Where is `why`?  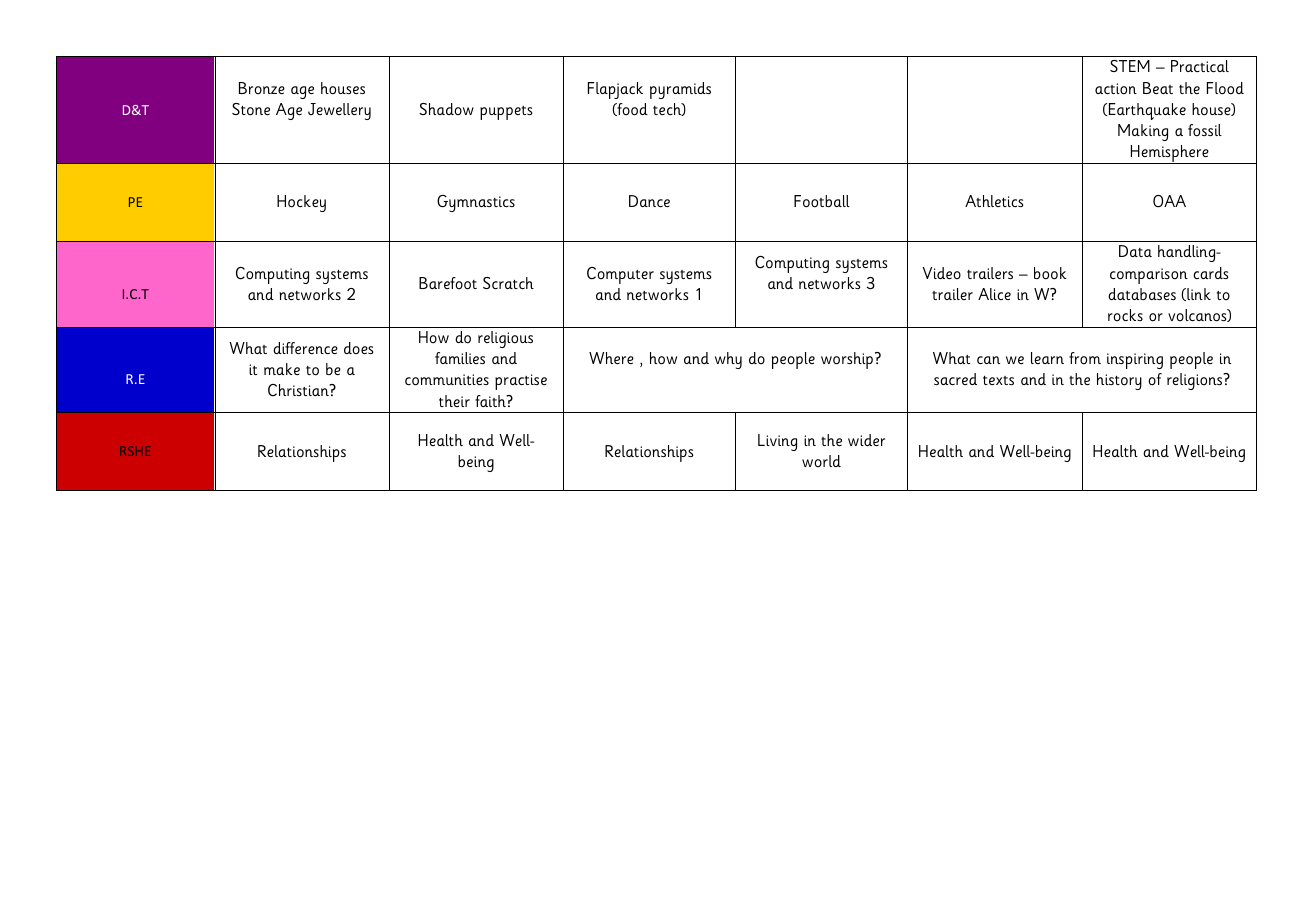 why is located at coordinates (728, 360).
